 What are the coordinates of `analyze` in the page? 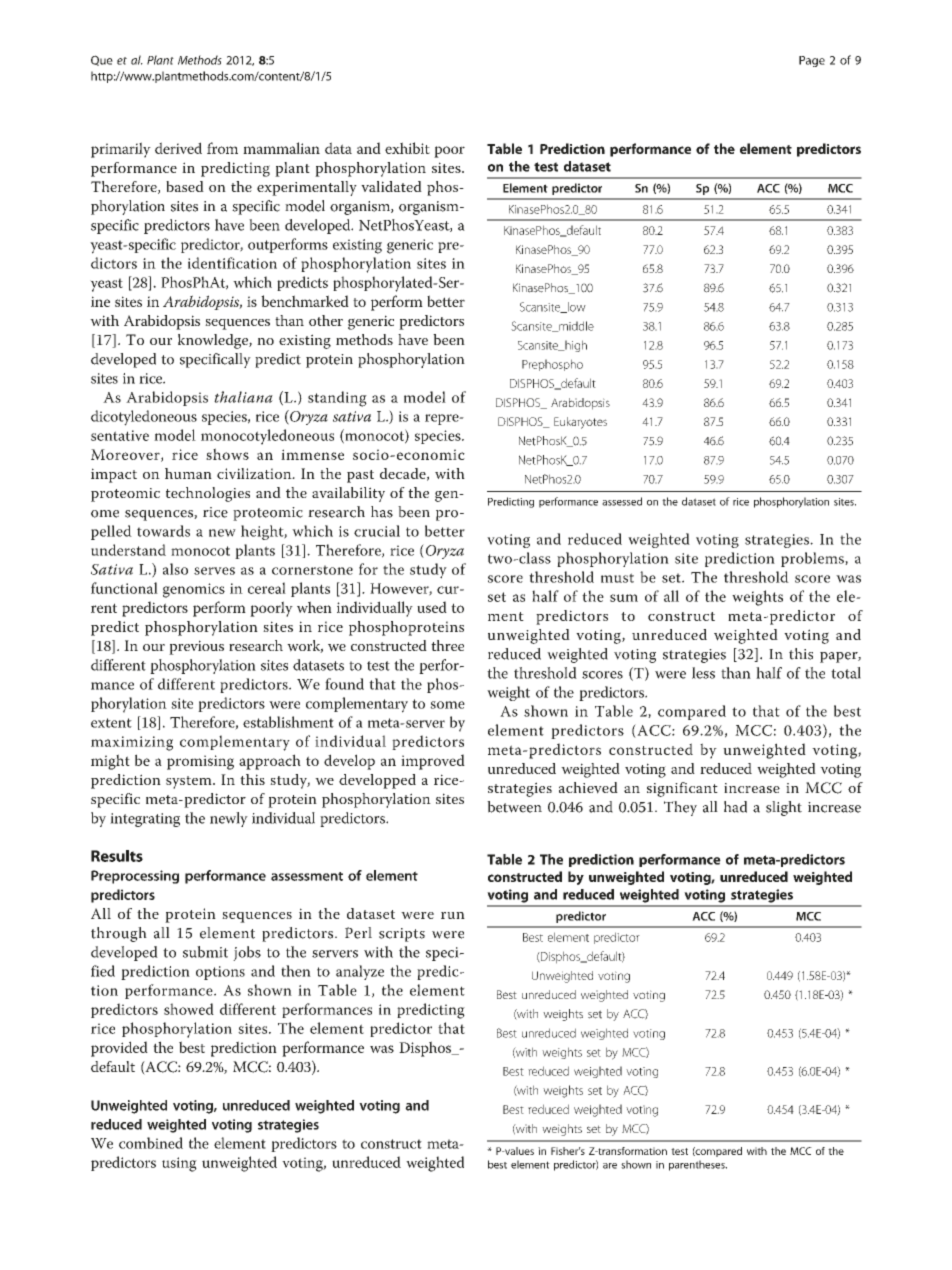 It's located at (360, 972).
